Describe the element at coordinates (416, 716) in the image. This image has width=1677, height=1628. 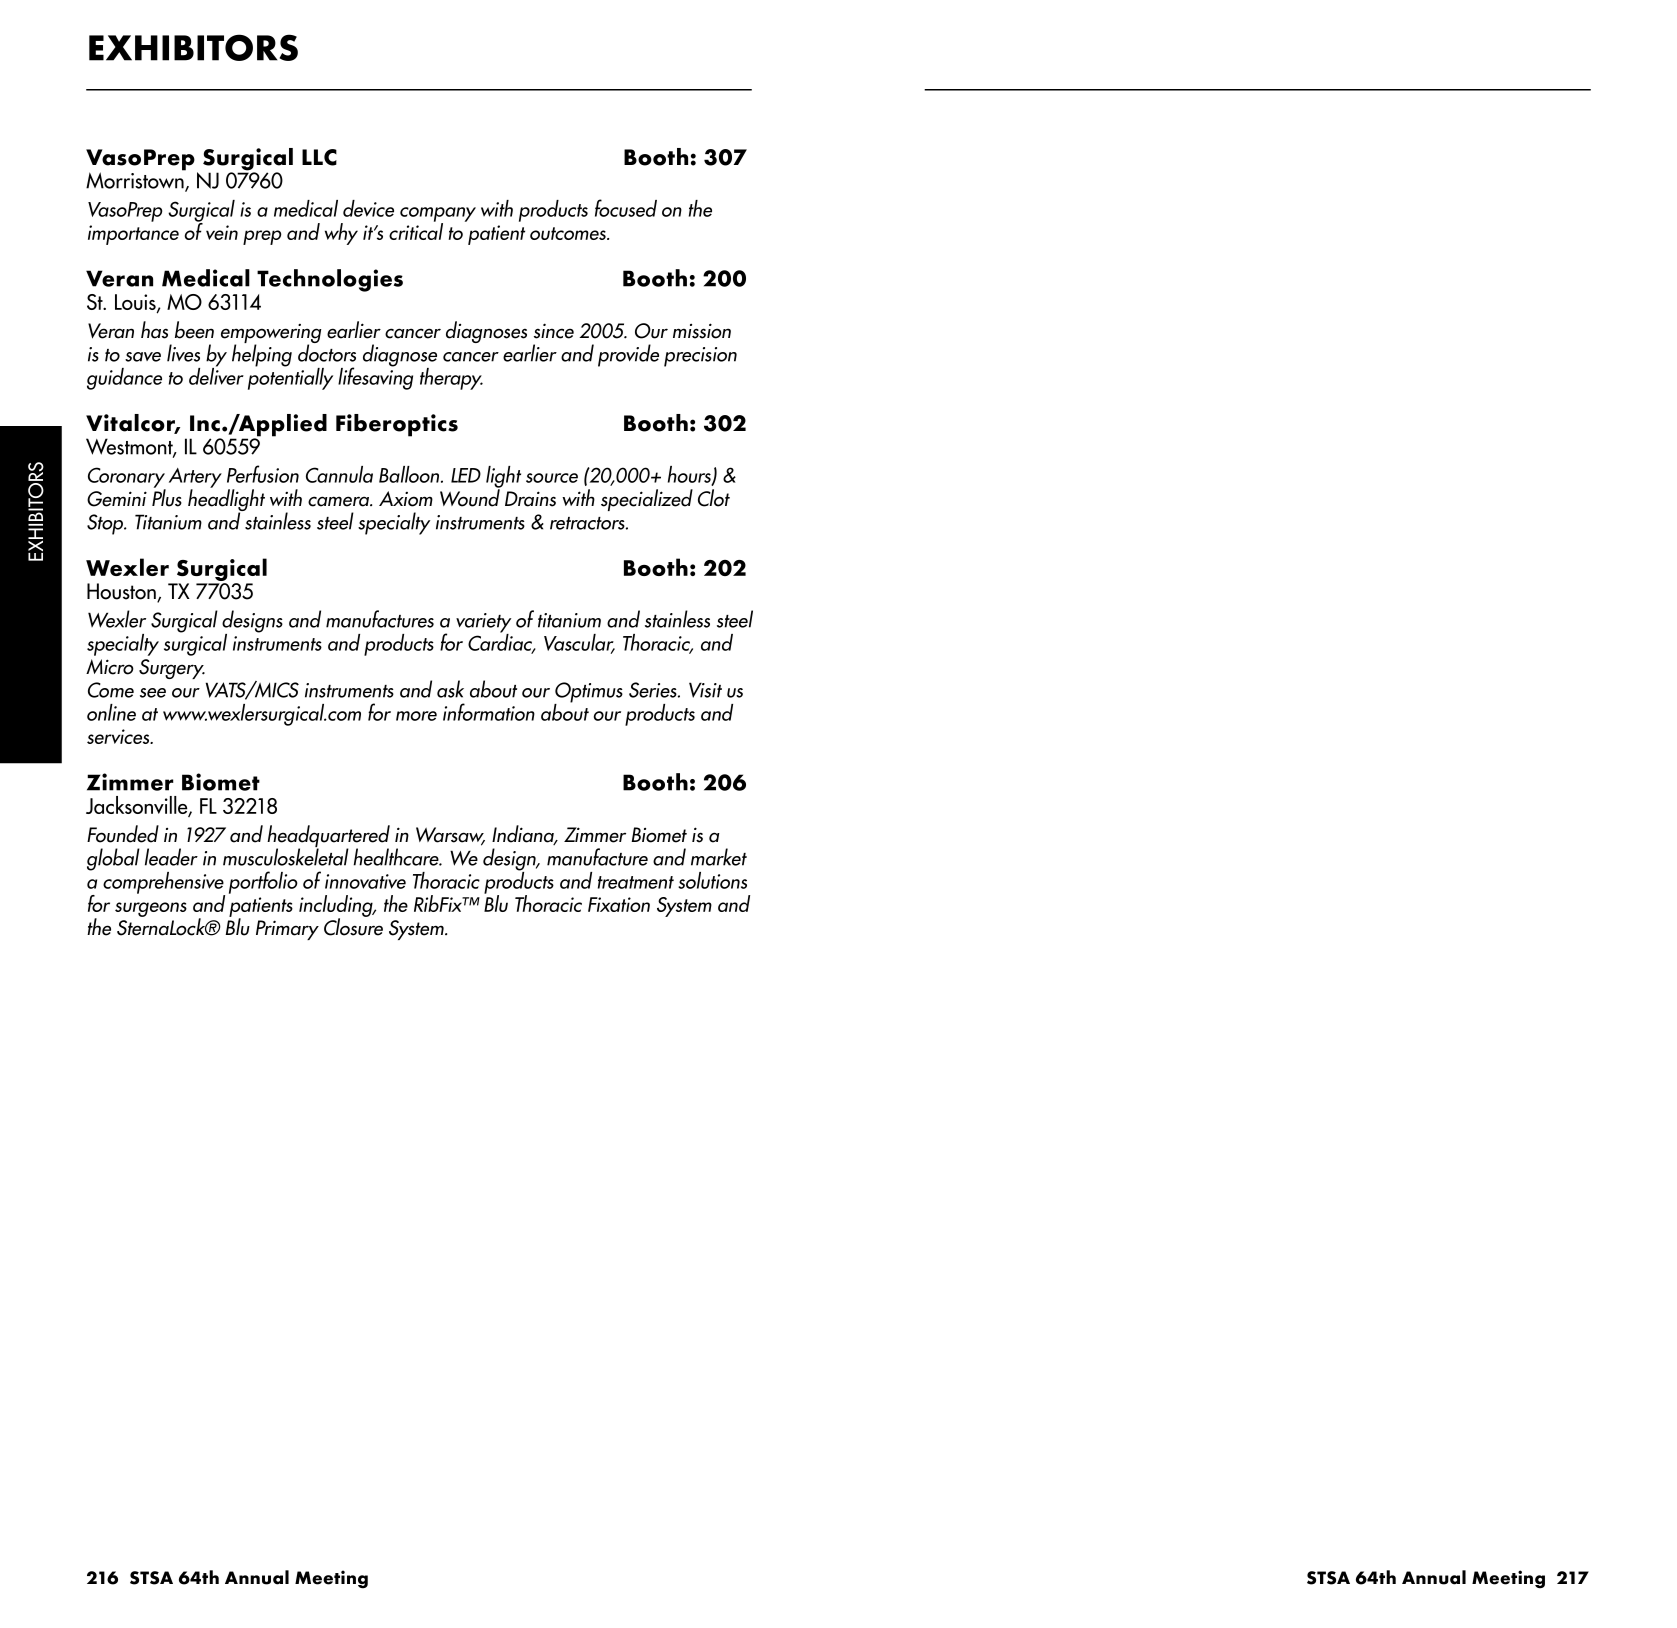
I see `more` at that location.
